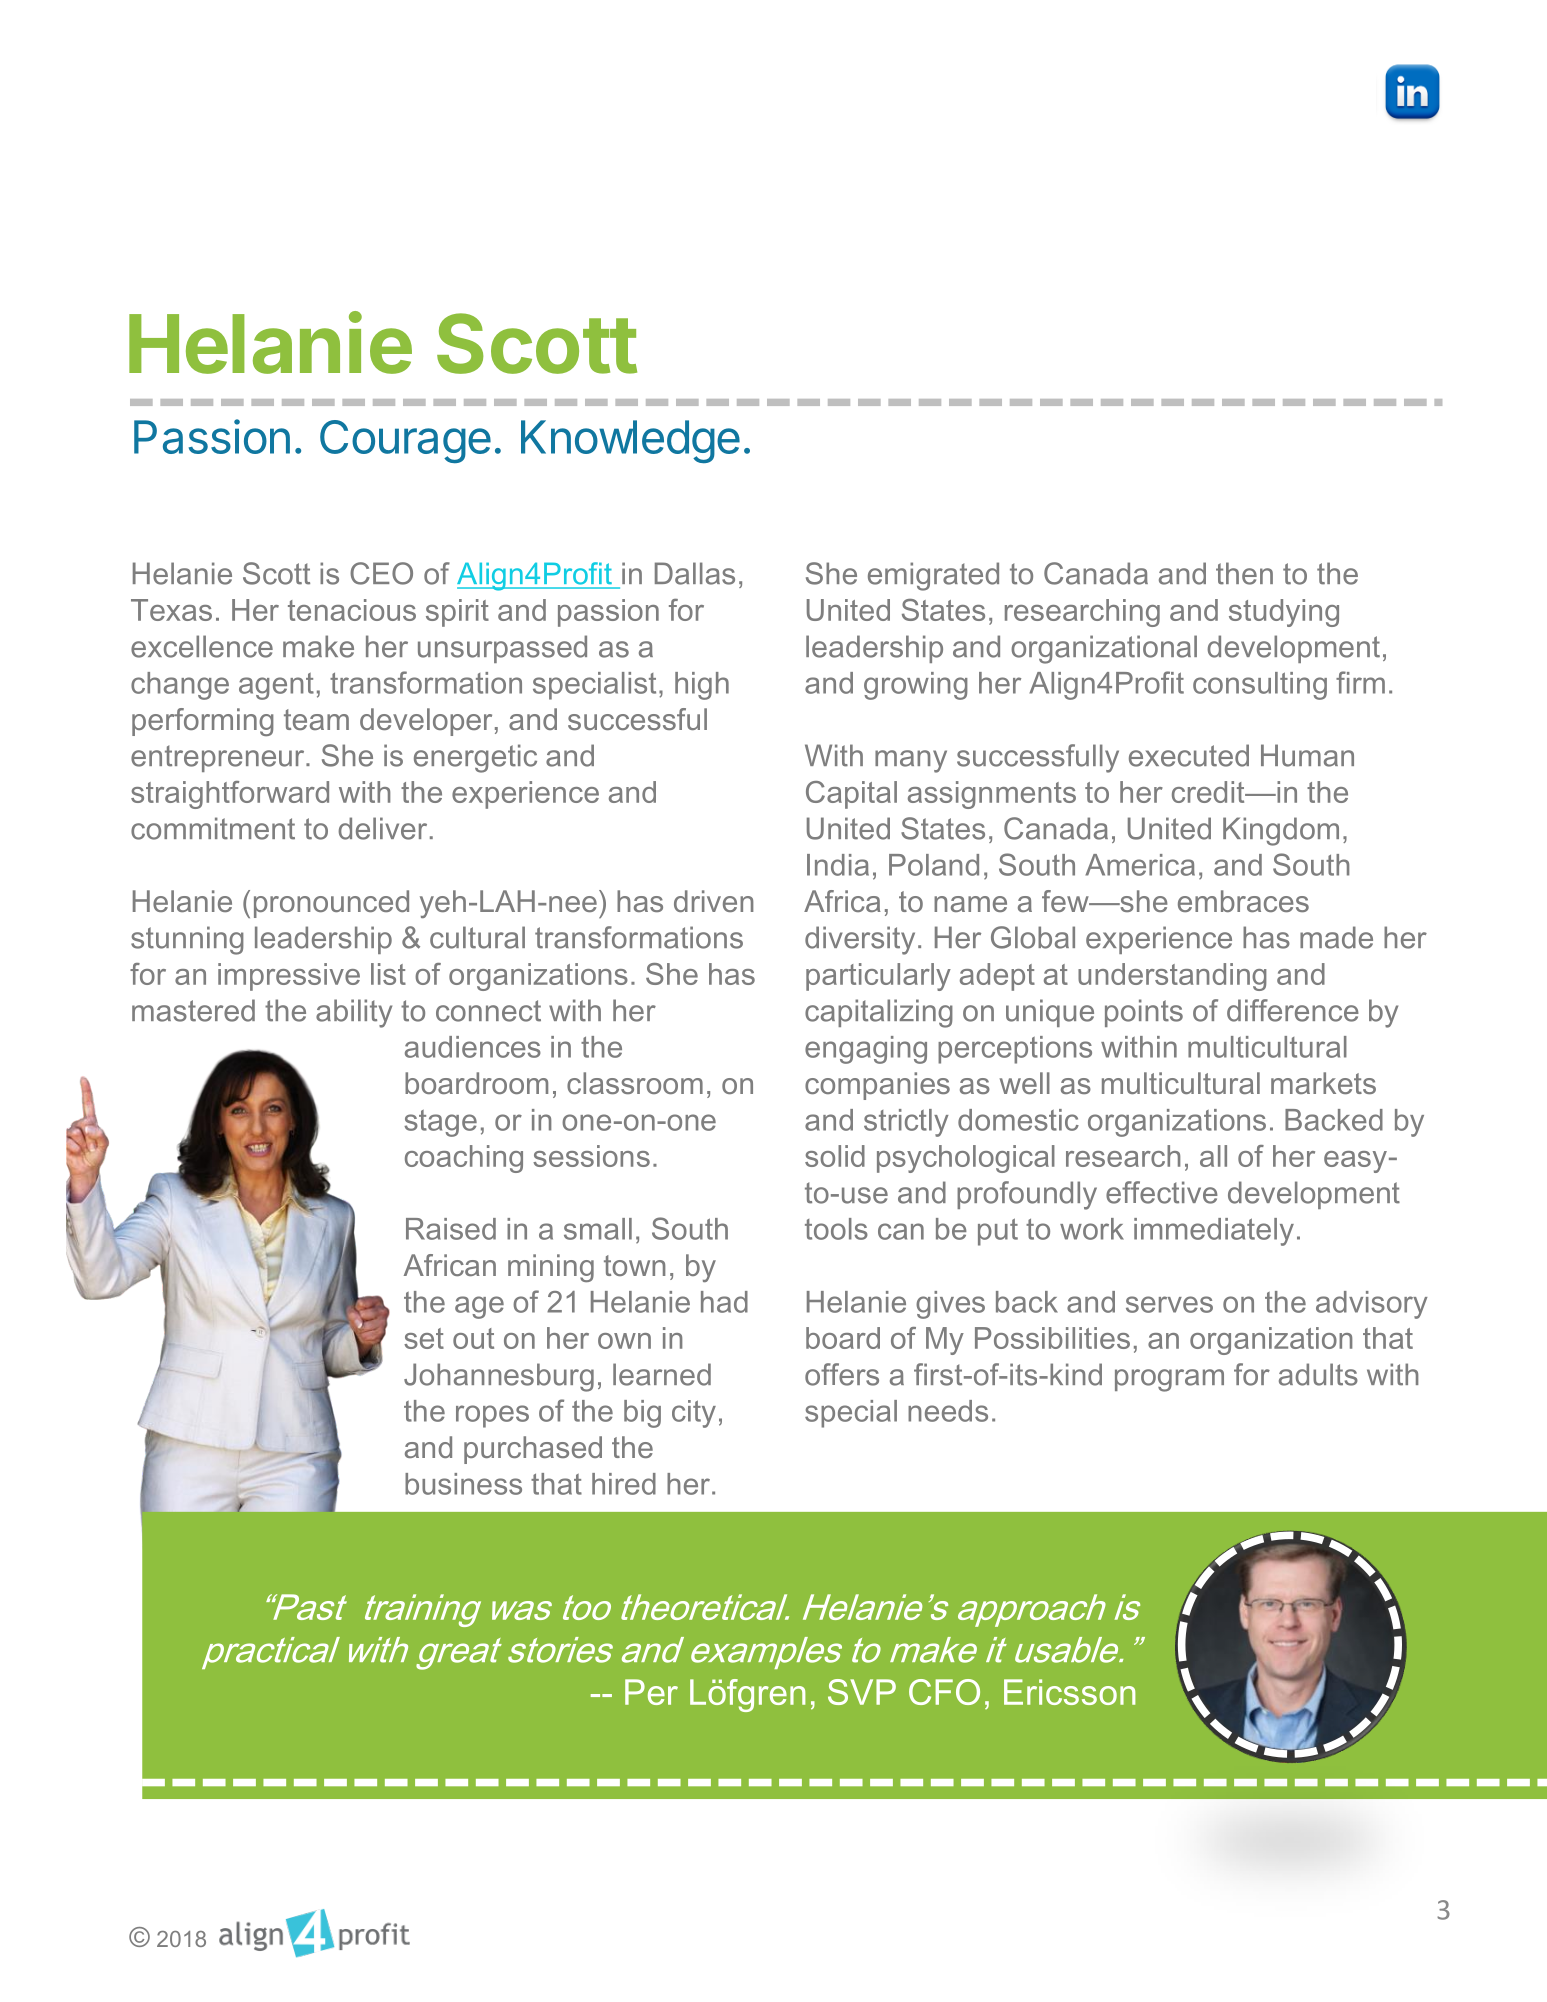 The height and width of the screenshot is (2002, 1547). Describe the element at coordinates (1214, 1232) in the screenshot. I see `immediately` at that location.
